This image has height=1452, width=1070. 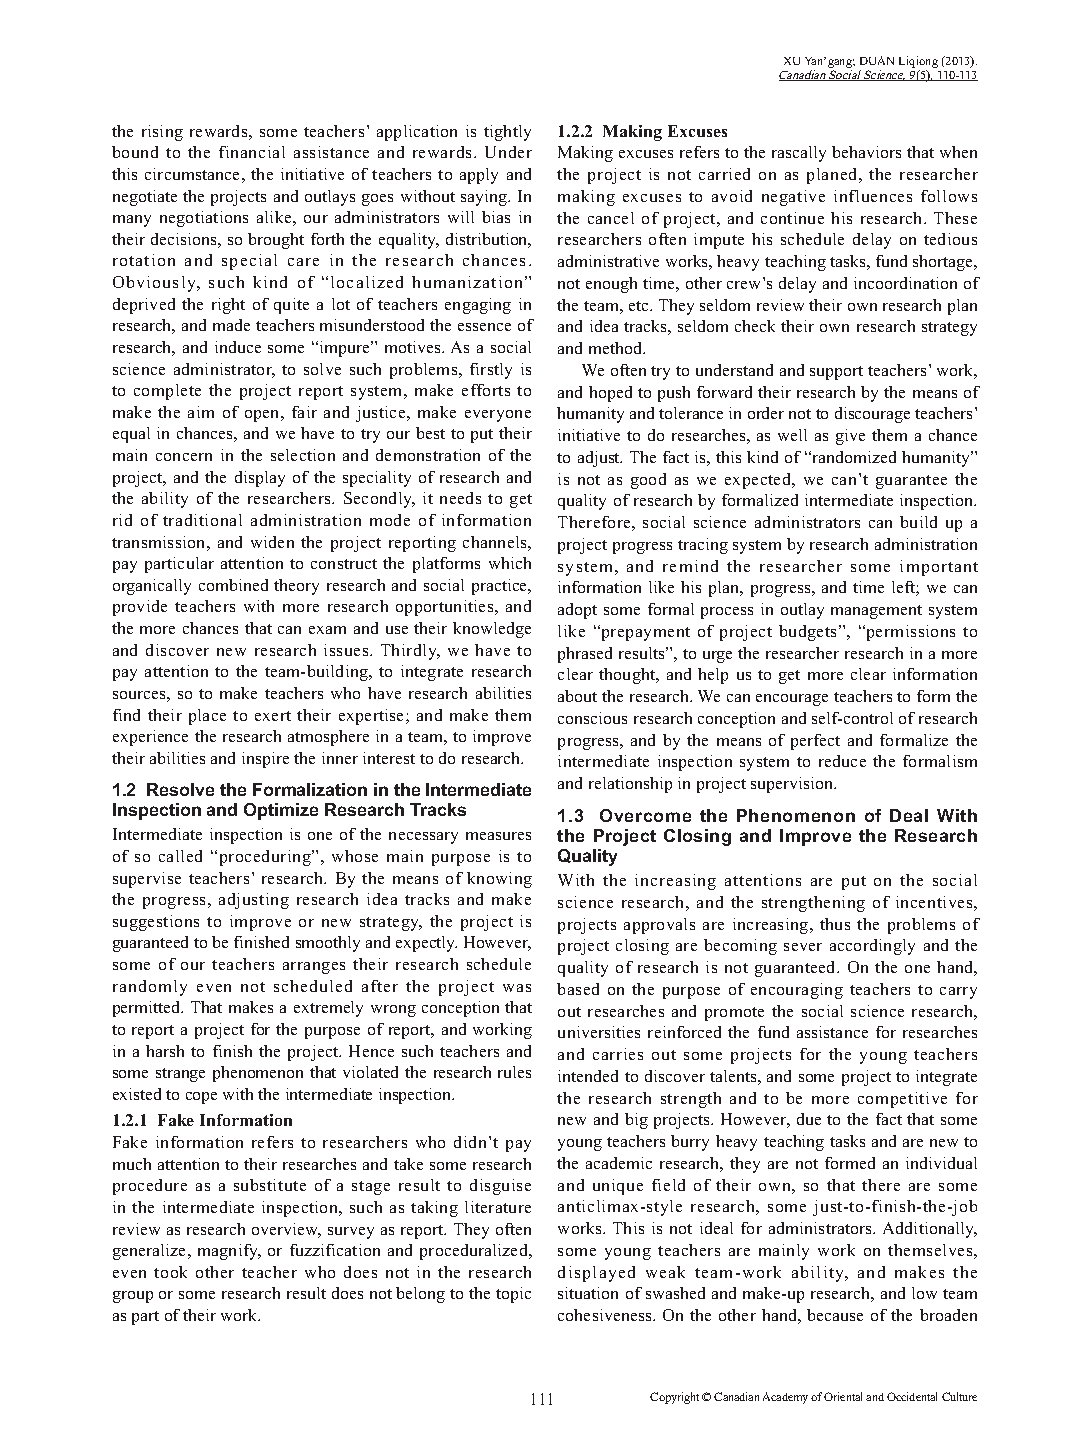 What do you see at coordinates (592, 718) in the image?
I see `conscious` at bounding box center [592, 718].
